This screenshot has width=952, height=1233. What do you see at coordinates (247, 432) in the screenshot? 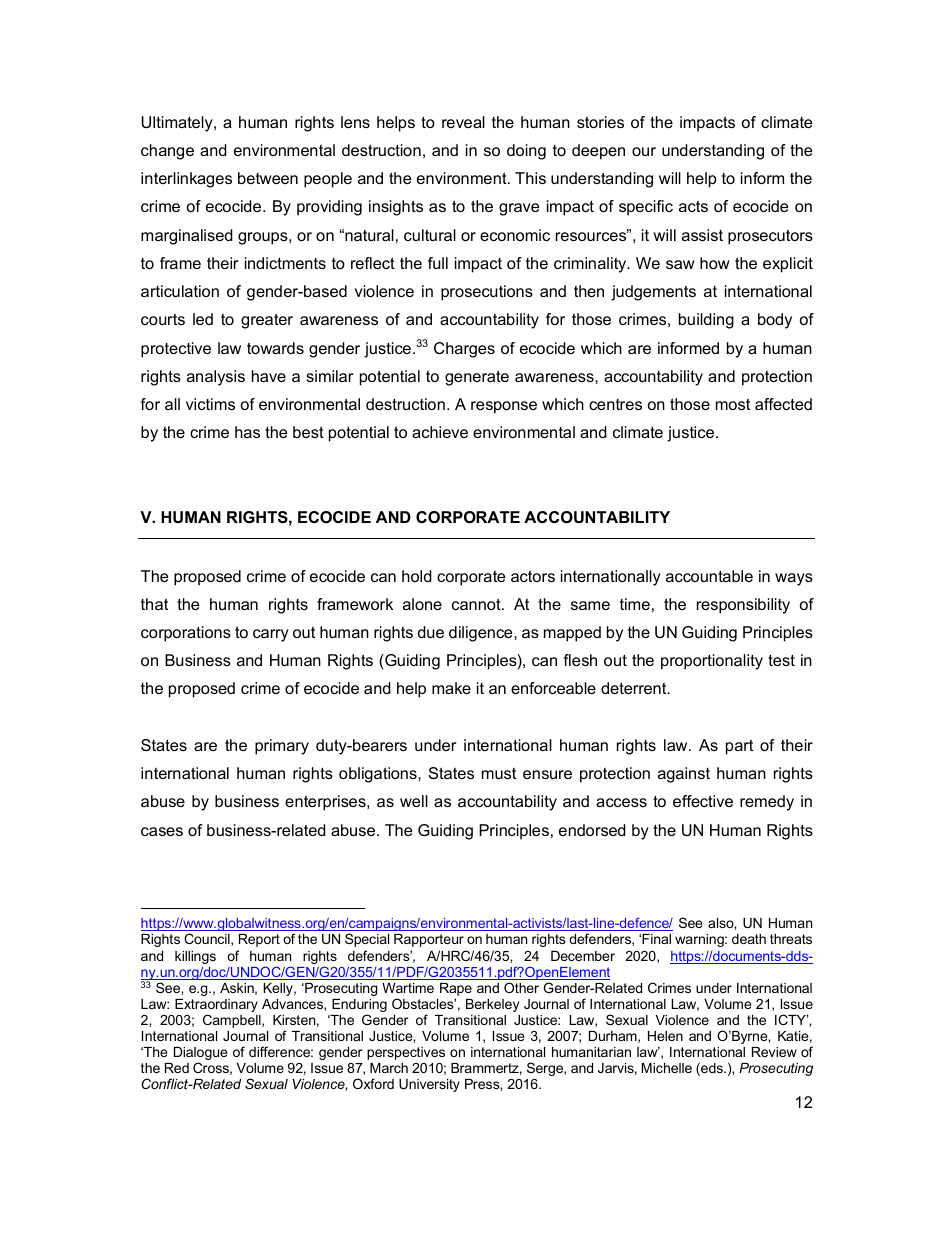
I see `has` at bounding box center [247, 432].
